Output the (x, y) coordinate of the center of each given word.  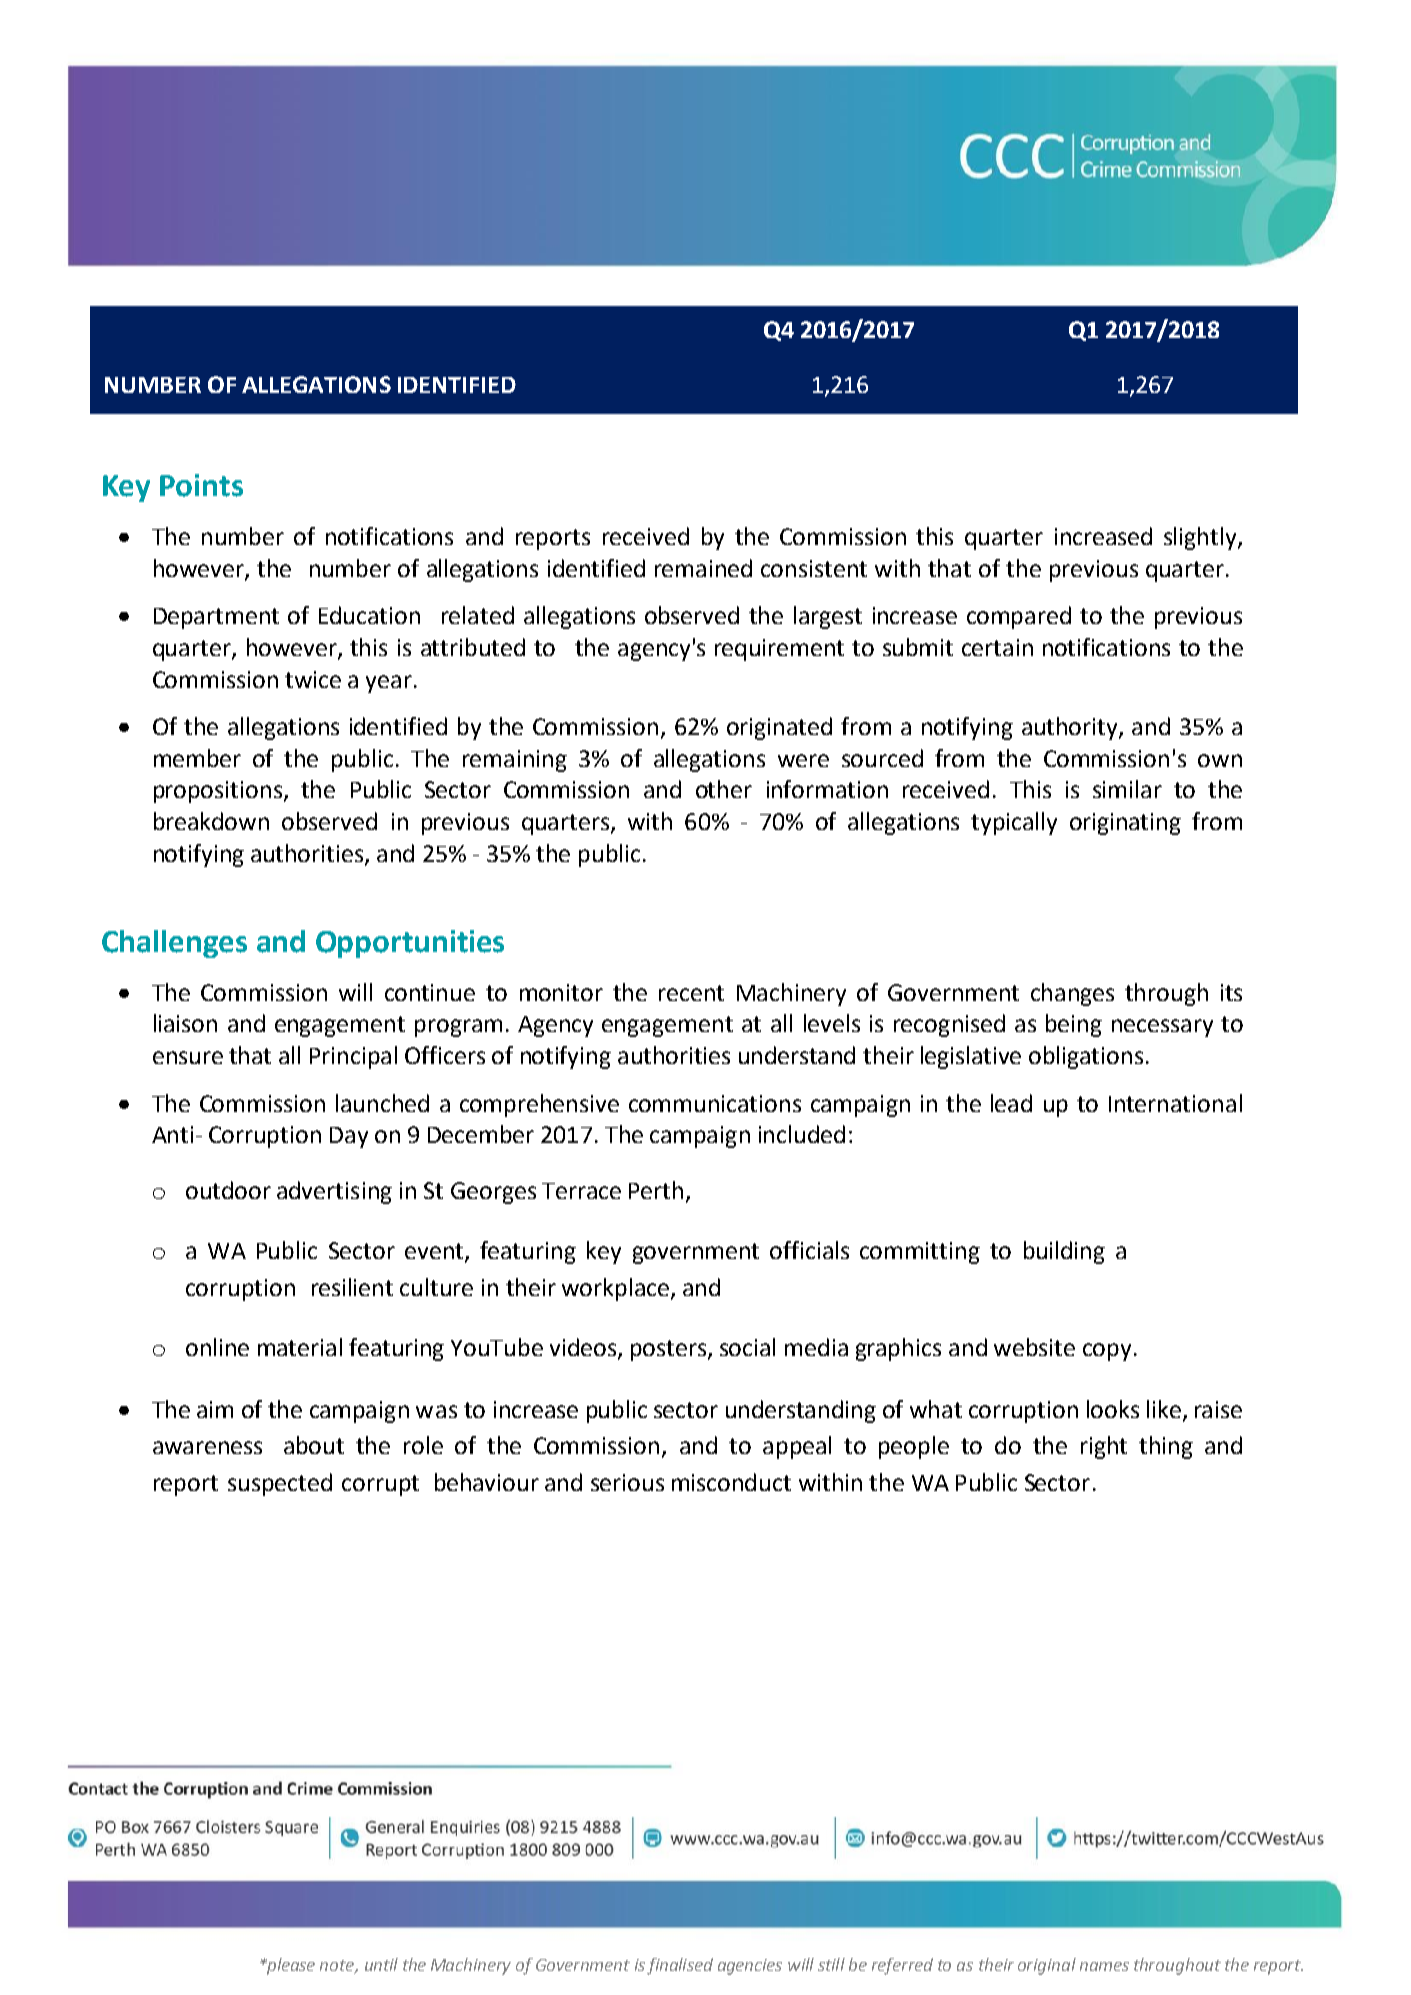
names (1104, 1966)
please (290, 1966)
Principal (353, 1057)
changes (1072, 994)
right (1104, 1447)
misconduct (731, 1482)
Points (201, 485)
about (314, 1445)
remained (703, 568)
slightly (1201, 538)
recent (691, 993)
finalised (680, 1966)
